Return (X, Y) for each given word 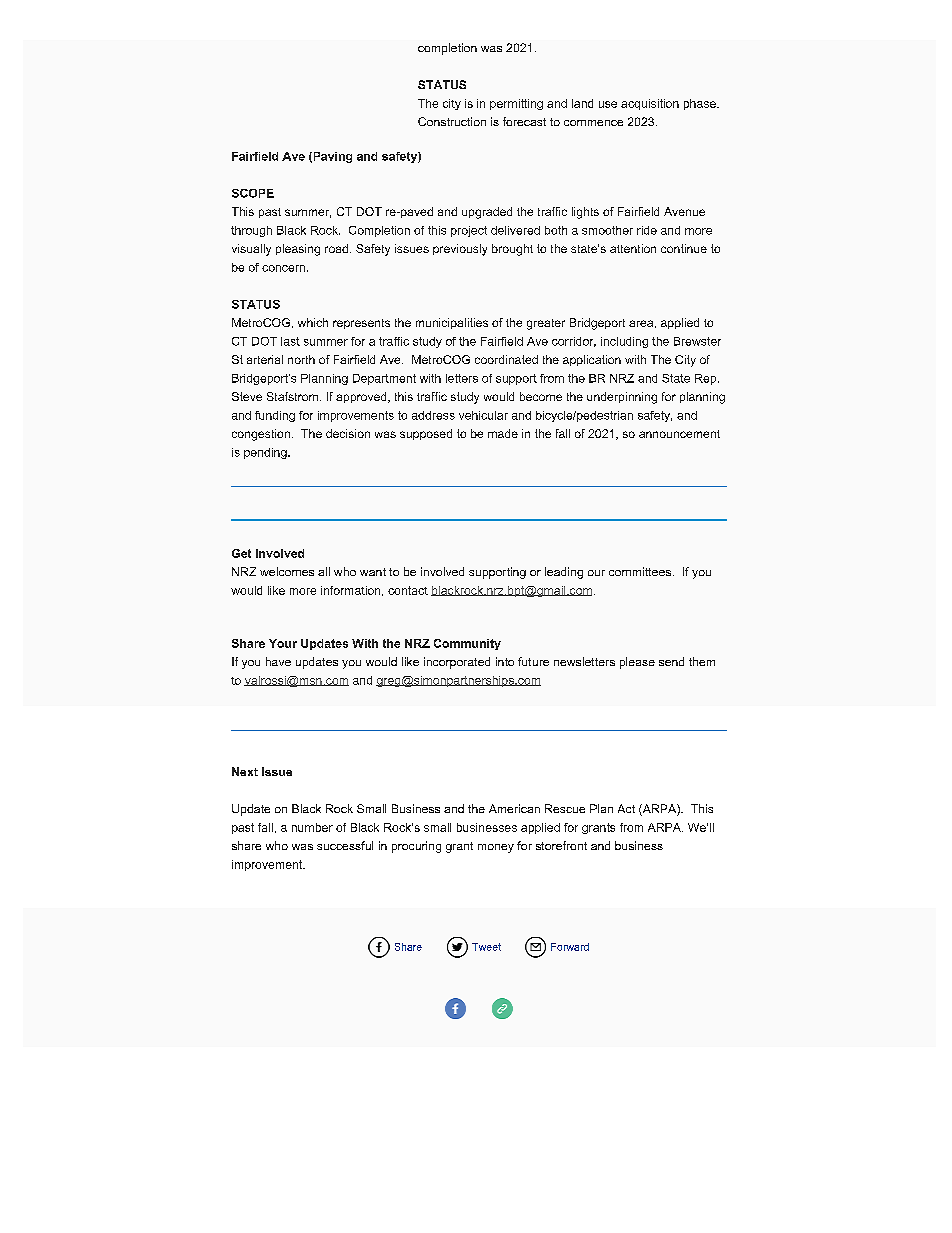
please (637, 663)
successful (345, 845)
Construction (452, 121)
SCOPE (253, 193)
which (313, 322)
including (624, 342)
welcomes (287, 571)
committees (640, 571)
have (278, 661)
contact (408, 590)
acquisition (650, 104)
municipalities (452, 323)
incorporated (457, 663)
